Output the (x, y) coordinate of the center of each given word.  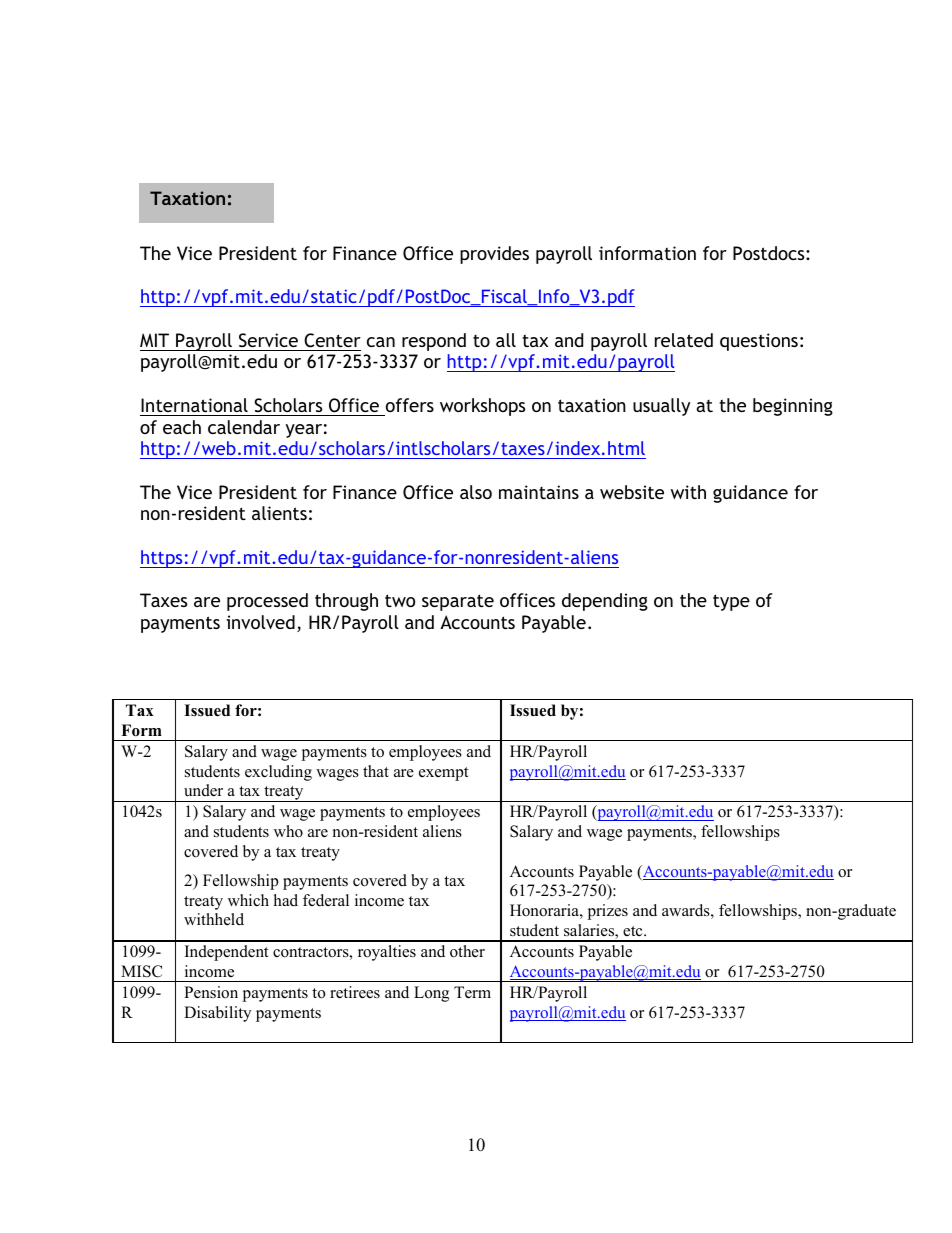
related (684, 340)
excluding (278, 773)
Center (332, 340)
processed (267, 602)
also (476, 492)
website (632, 492)
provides (494, 255)
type (731, 602)
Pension (211, 992)
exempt (443, 774)
